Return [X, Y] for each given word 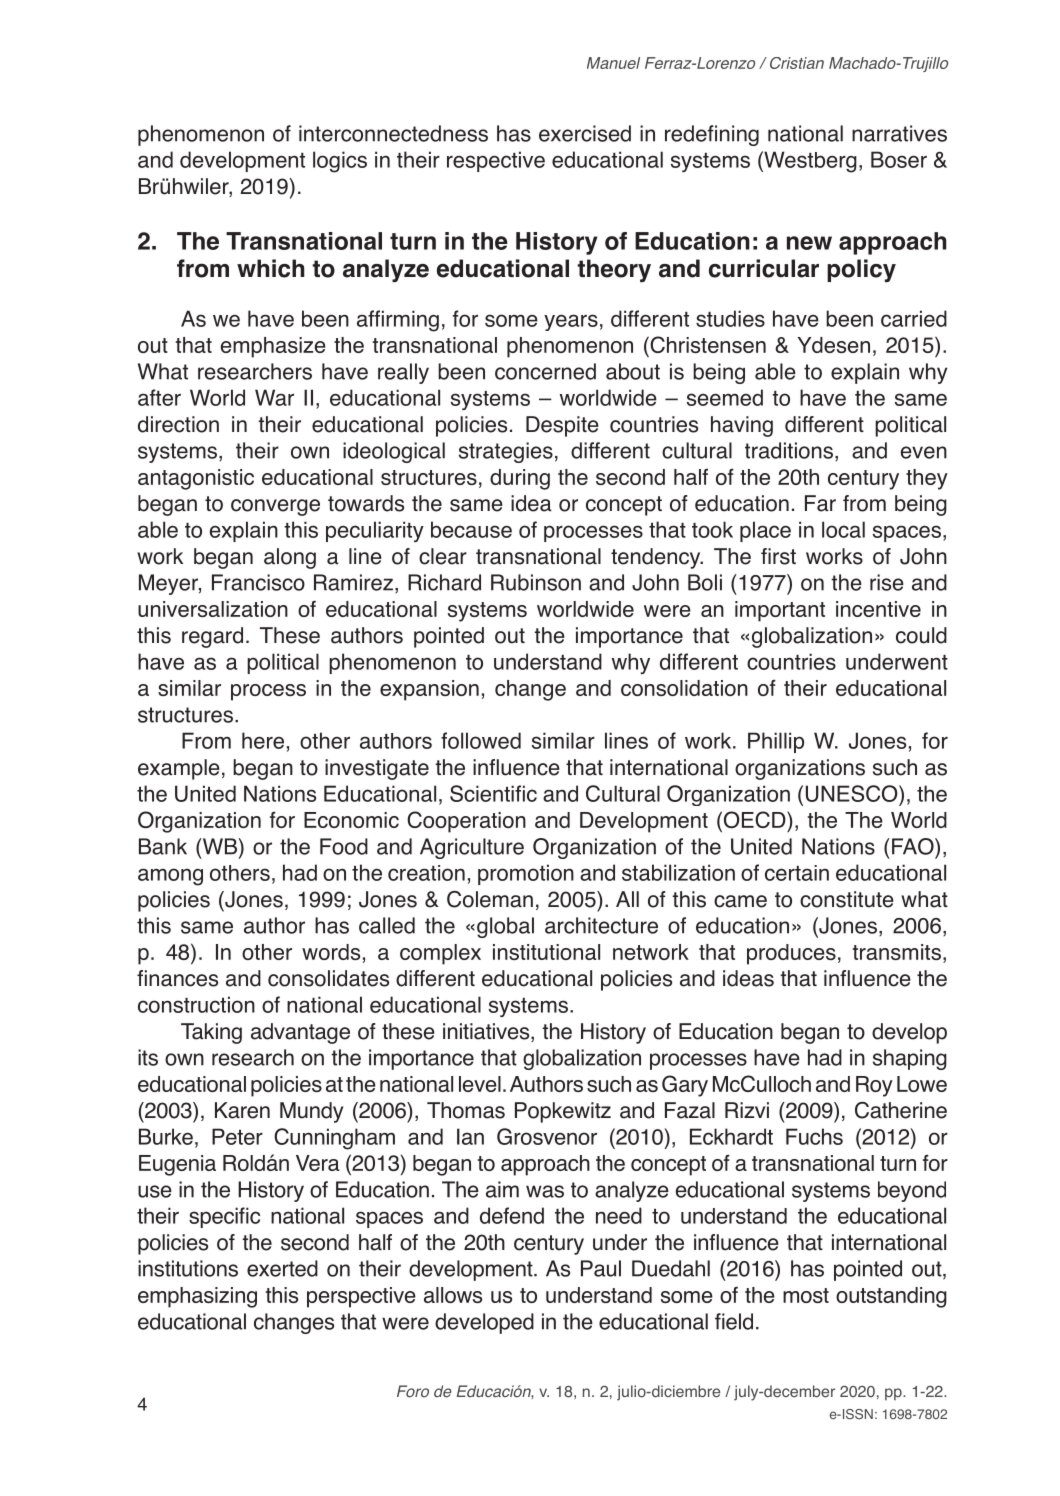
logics [340, 162]
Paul [601, 1268]
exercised [585, 133]
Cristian [797, 63]
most [806, 1295]
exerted [282, 1268]
